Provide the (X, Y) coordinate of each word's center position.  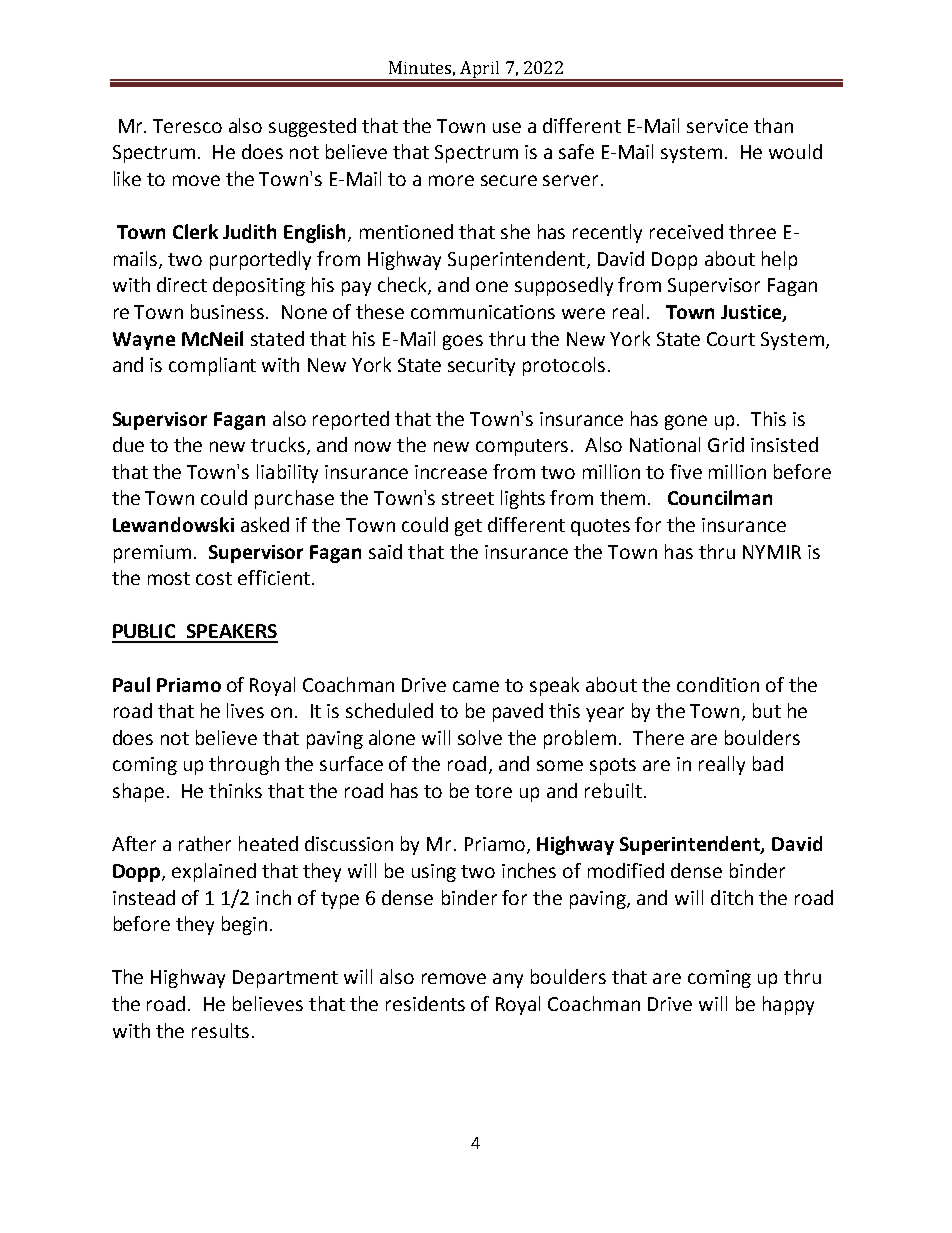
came (476, 686)
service (717, 126)
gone (686, 422)
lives (245, 710)
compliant (212, 366)
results (220, 1030)
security (481, 367)
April (480, 70)
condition (718, 684)
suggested (312, 127)
